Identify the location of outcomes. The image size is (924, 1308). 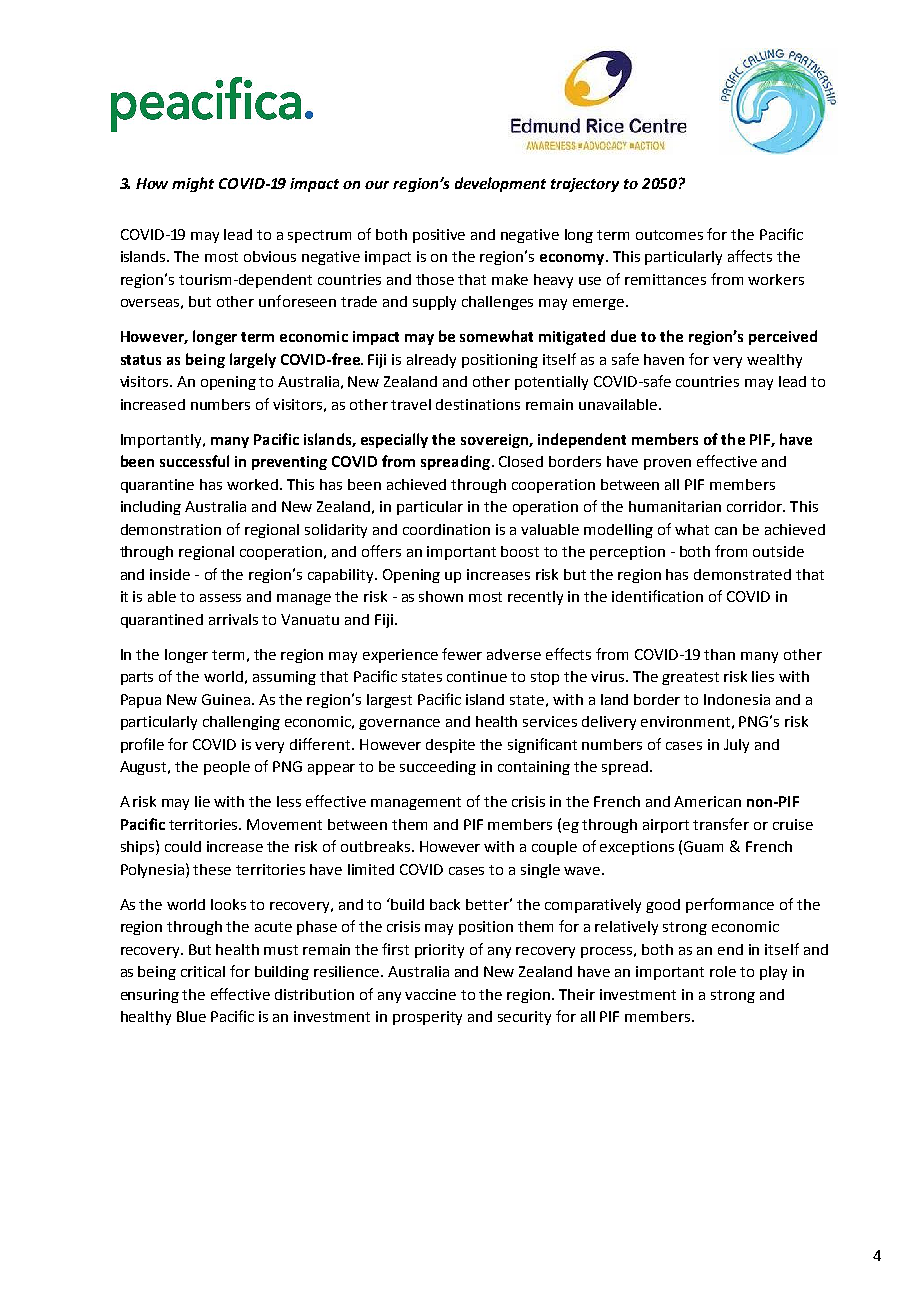
(669, 235).
